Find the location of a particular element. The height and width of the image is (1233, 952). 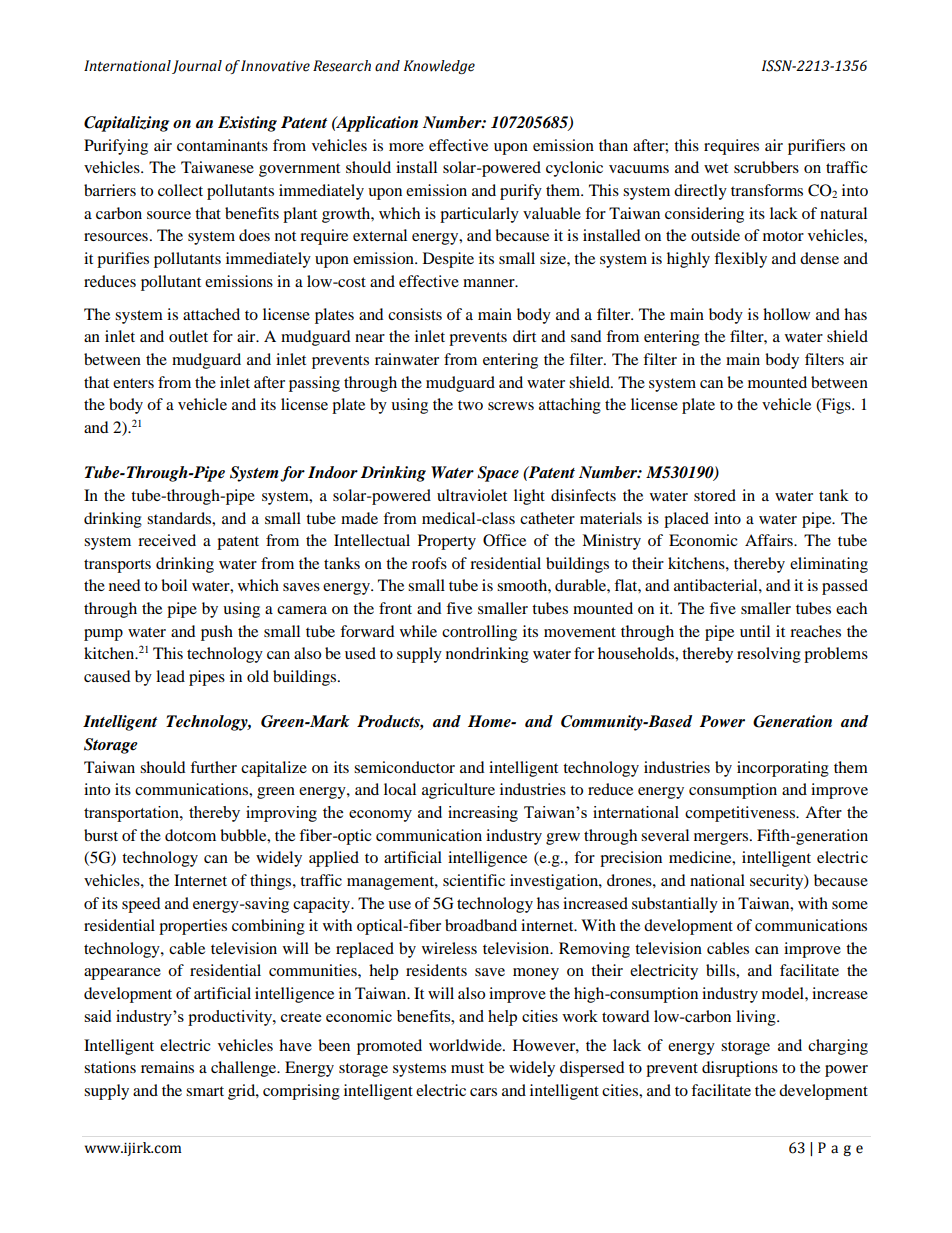

Journal is located at coordinates (197, 67).
